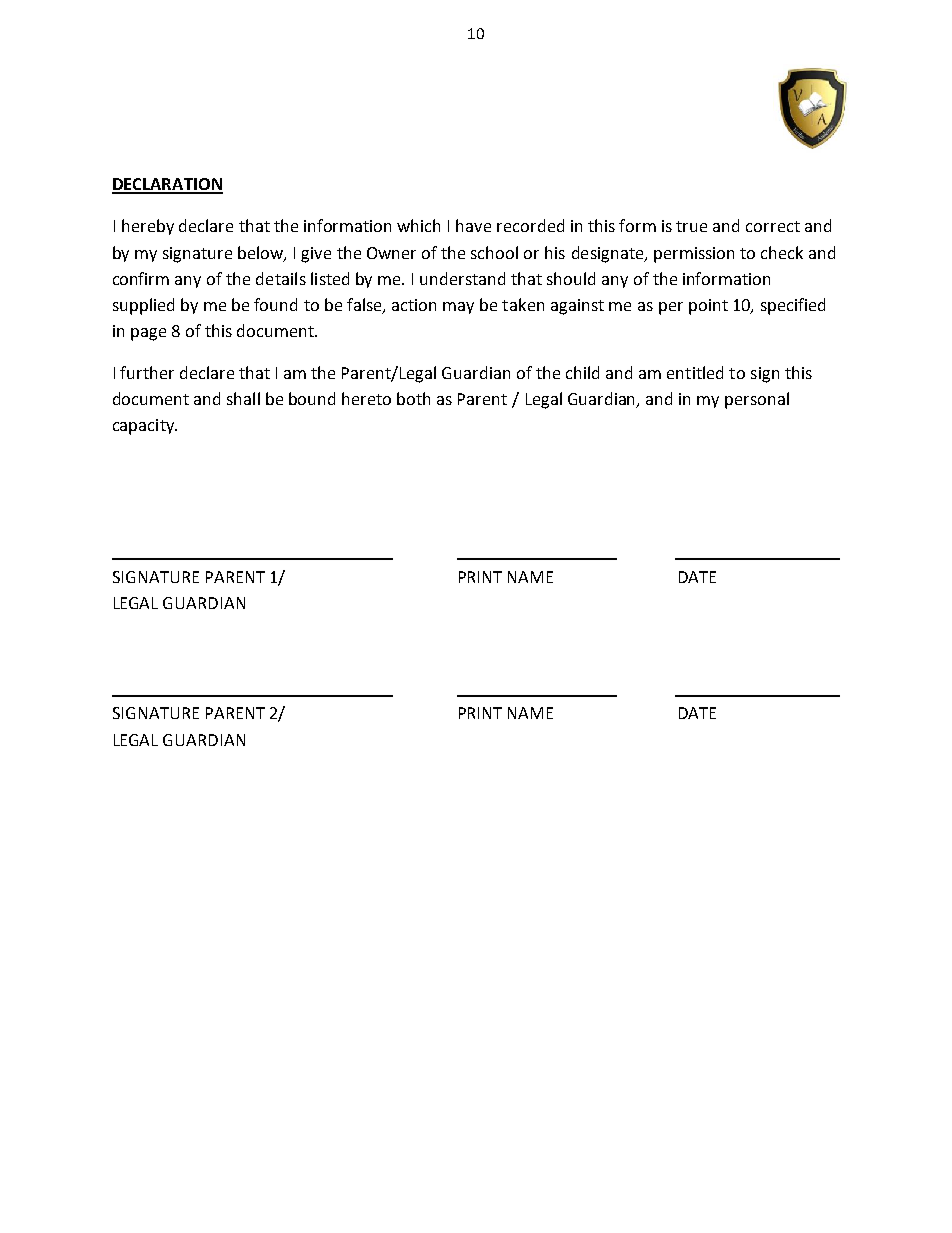 The image size is (952, 1233). I want to click on true, so click(691, 226).
